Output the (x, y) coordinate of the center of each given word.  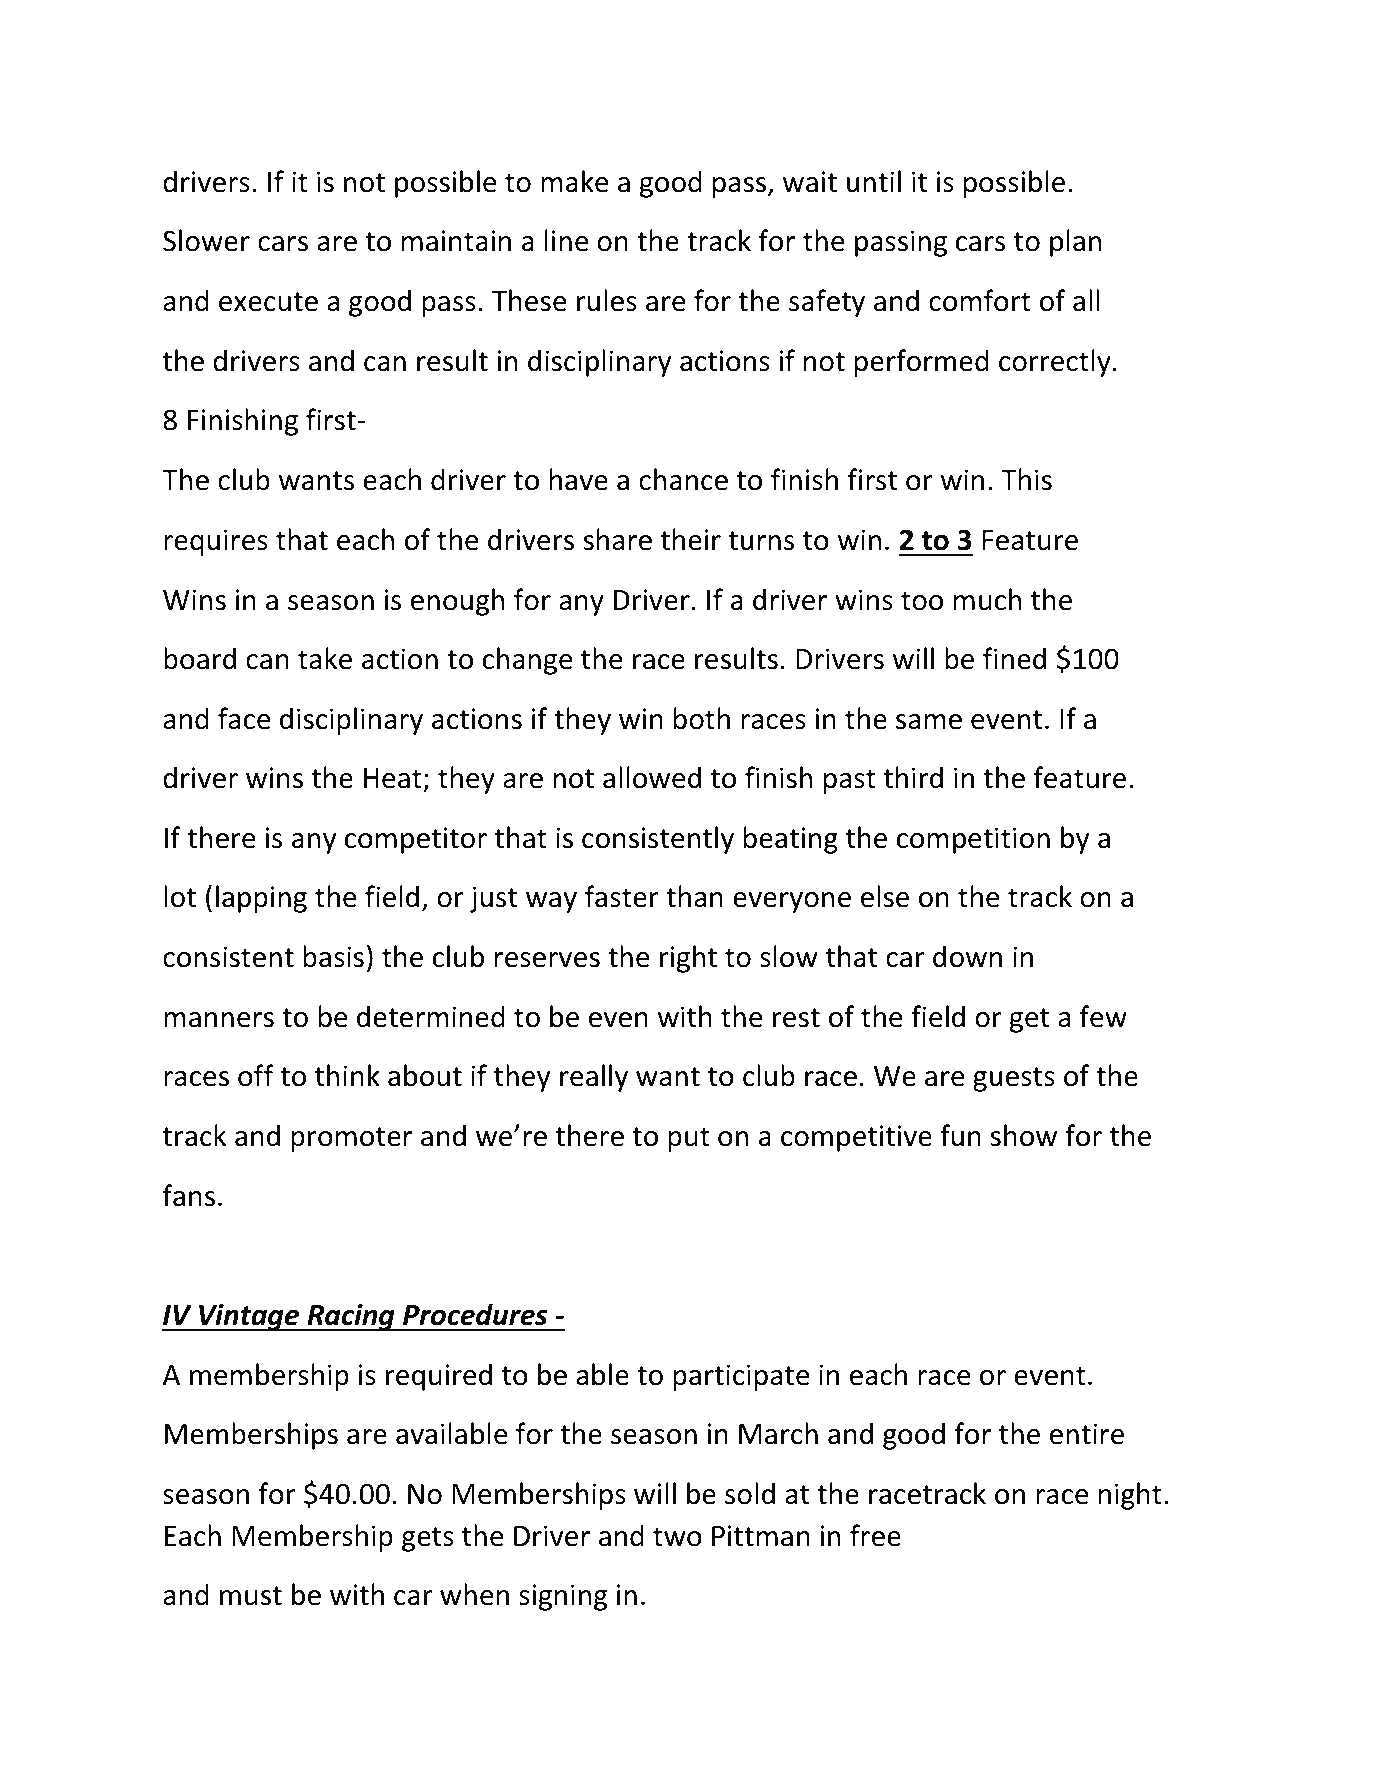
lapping (261, 899)
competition (973, 840)
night (1130, 1496)
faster (622, 896)
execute (268, 302)
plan (1075, 243)
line (567, 240)
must (251, 1596)
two (677, 1537)
